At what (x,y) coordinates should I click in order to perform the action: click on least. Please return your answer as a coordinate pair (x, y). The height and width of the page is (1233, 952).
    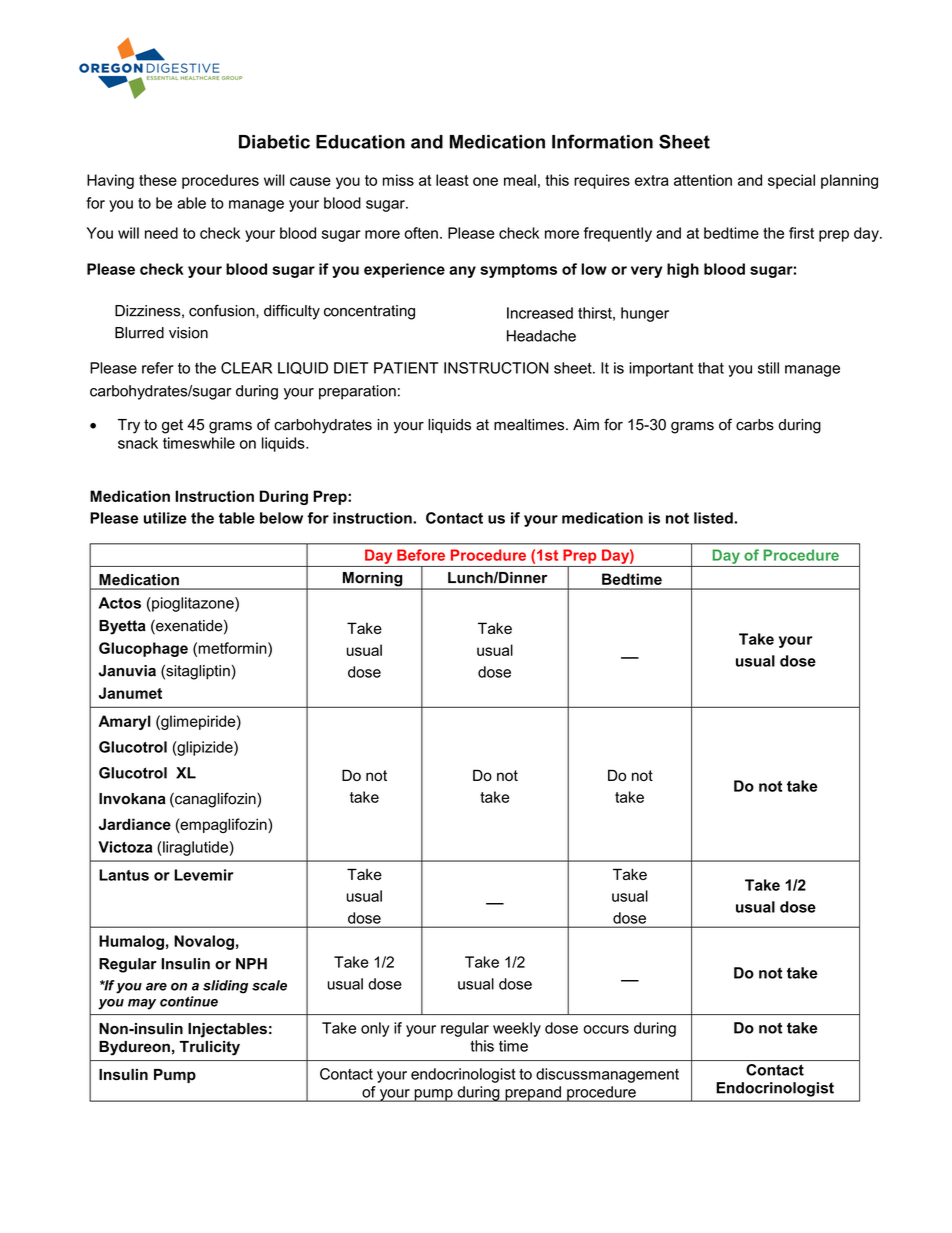
    Looking at the image, I should click on (452, 180).
